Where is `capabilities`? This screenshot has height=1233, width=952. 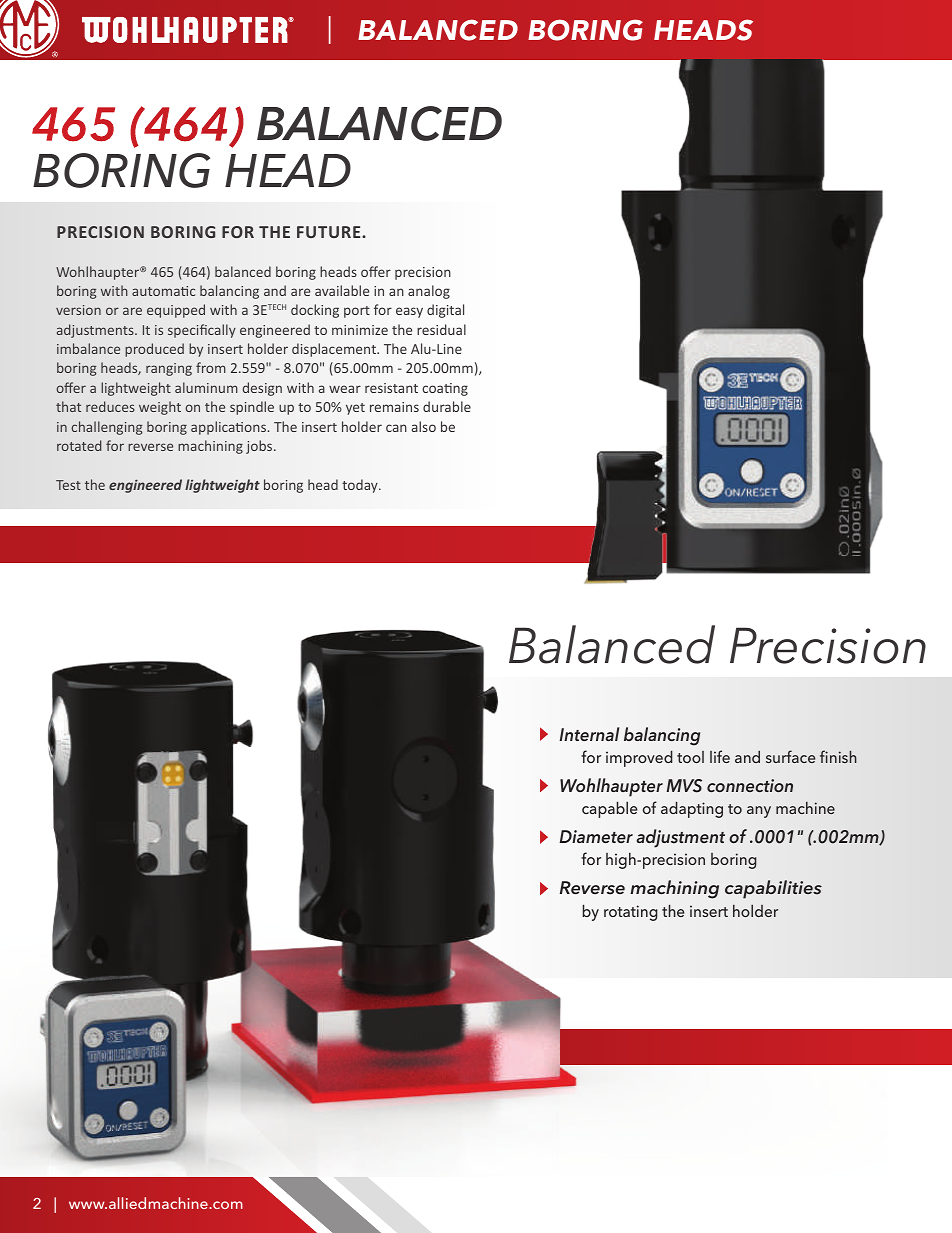 capabilities is located at coordinates (773, 889).
